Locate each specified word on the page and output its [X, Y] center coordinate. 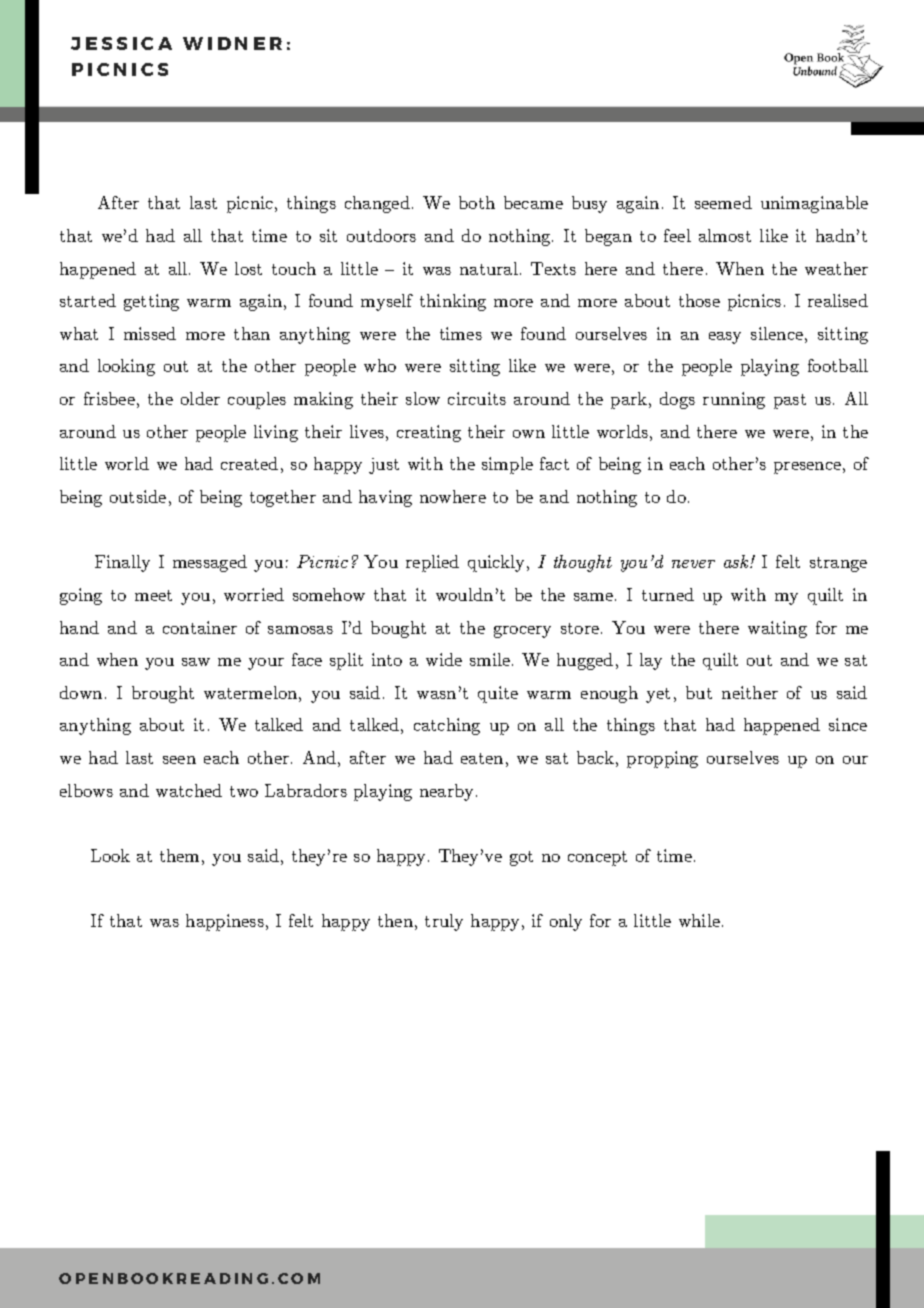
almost [725, 235]
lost [248, 268]
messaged [210, 563]
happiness [225, 922]
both [477, 202]
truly [444, 922]
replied [432, 563]
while [699, 920]
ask [737, 561]
